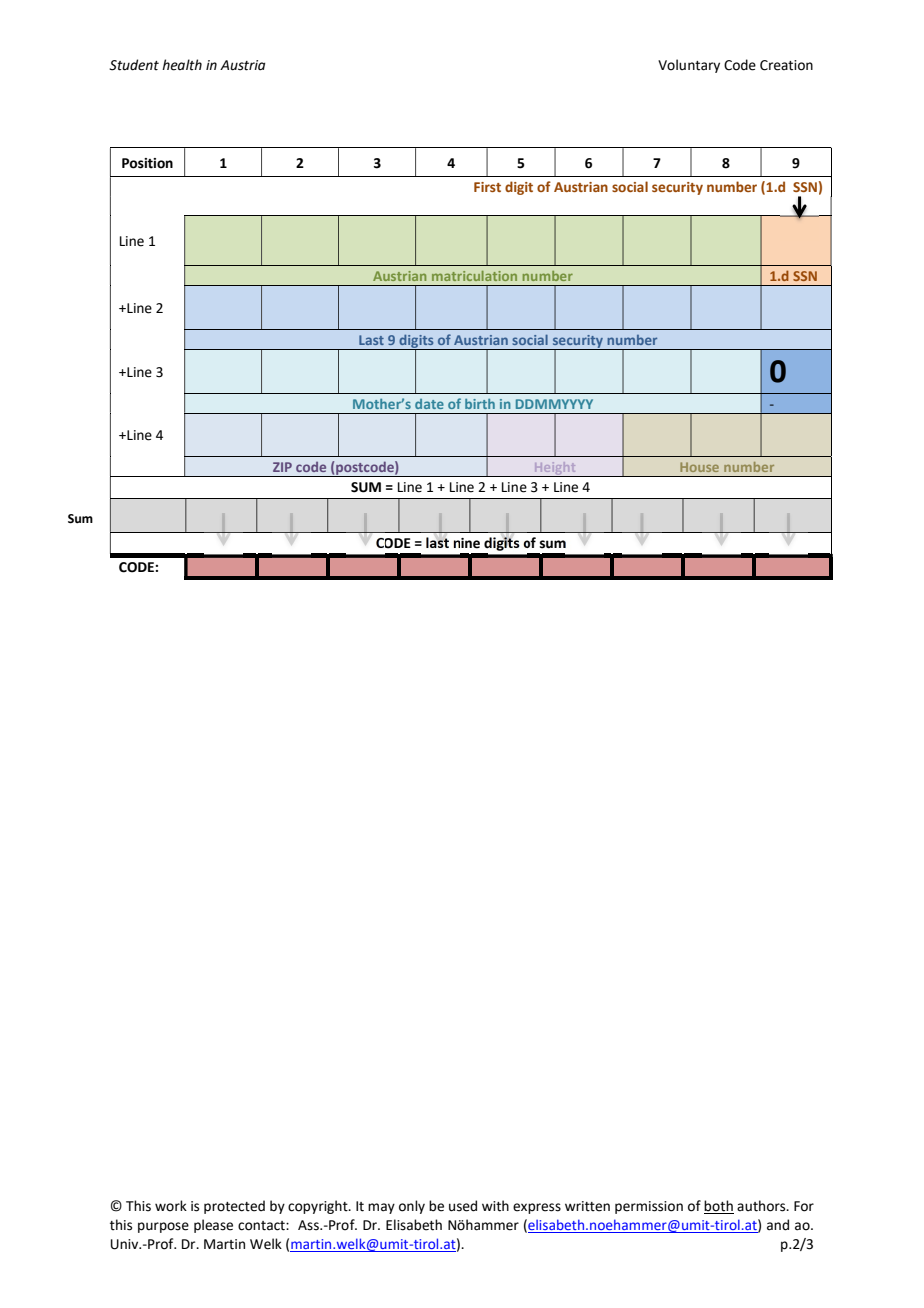 Image resolution: width=924 pixels, height=1308 pixels. What do you see at coordinates (463, 1206) in the screenshot?
I see `used` at bounding box center [463, 1206].
